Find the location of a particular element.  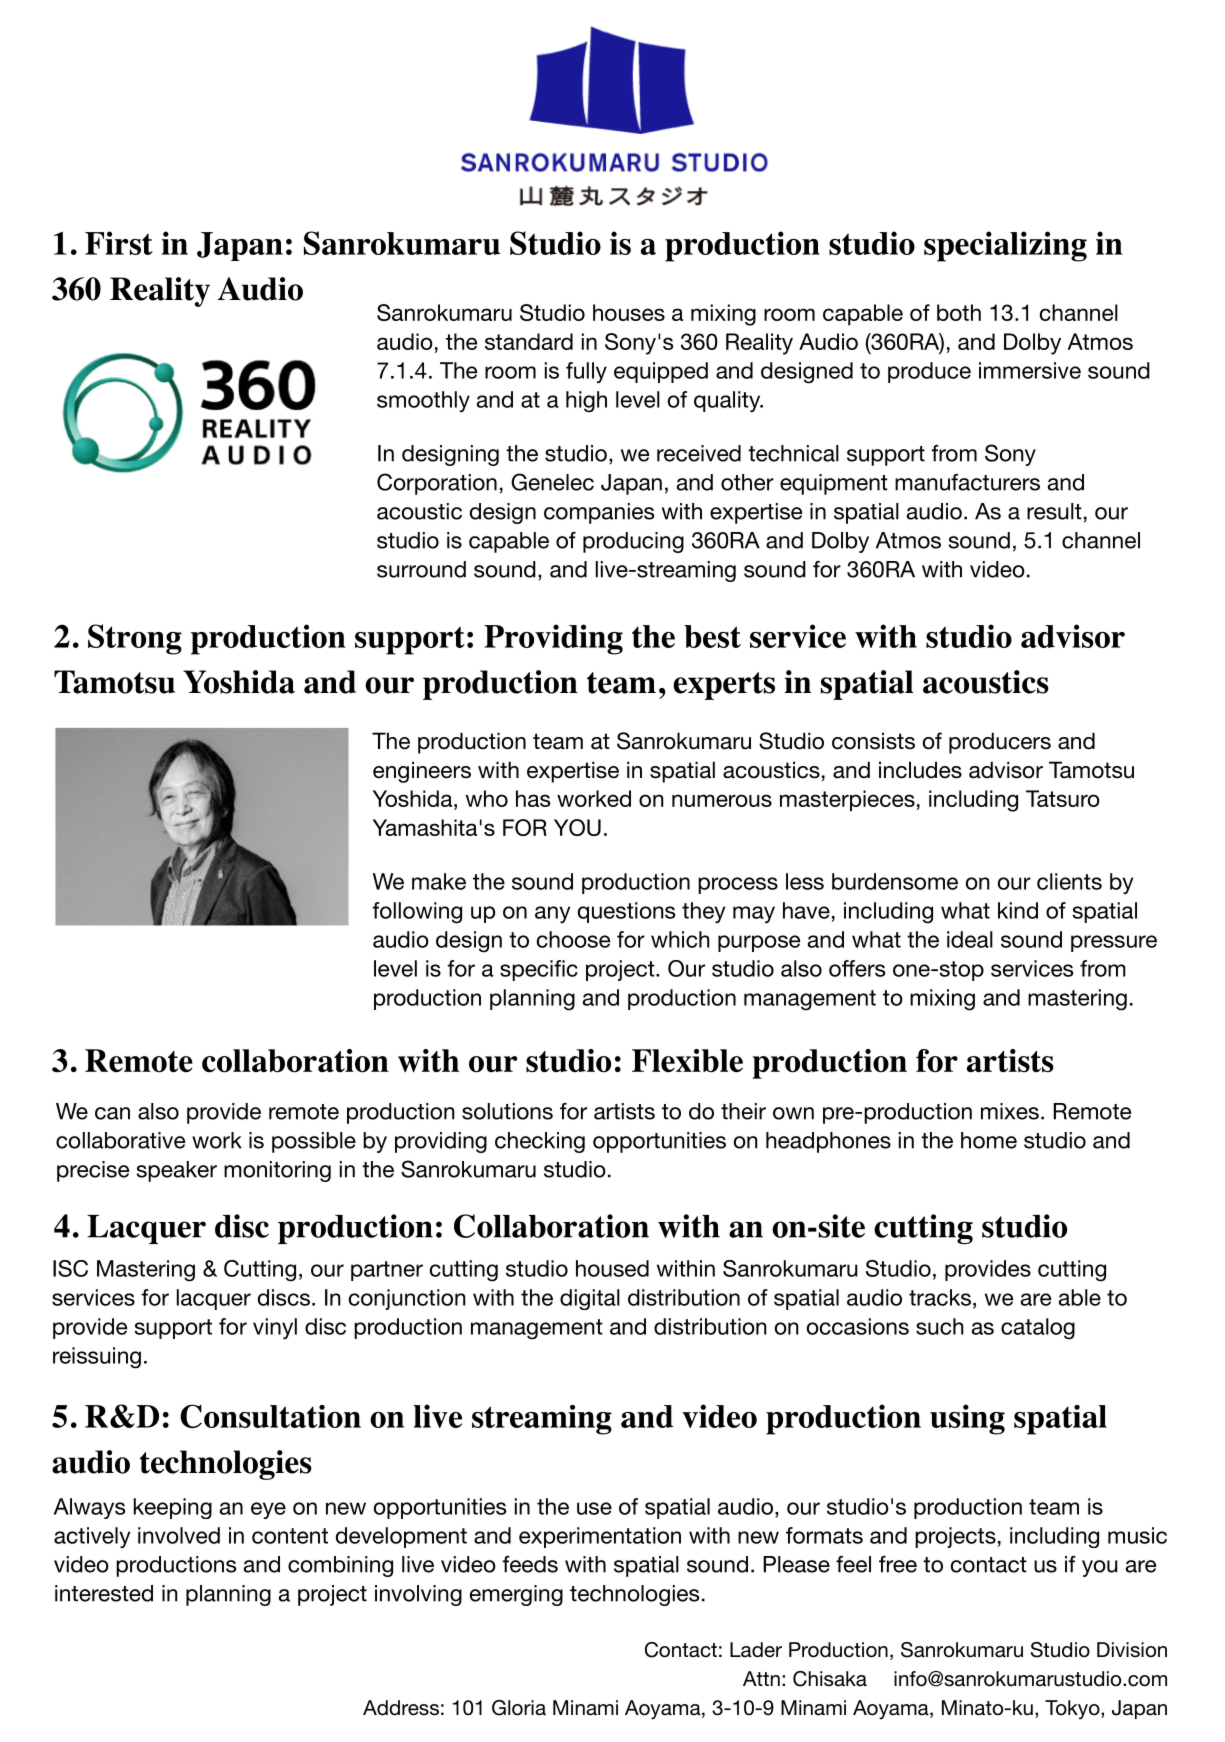

houses is located at coordinates (629, 312).
